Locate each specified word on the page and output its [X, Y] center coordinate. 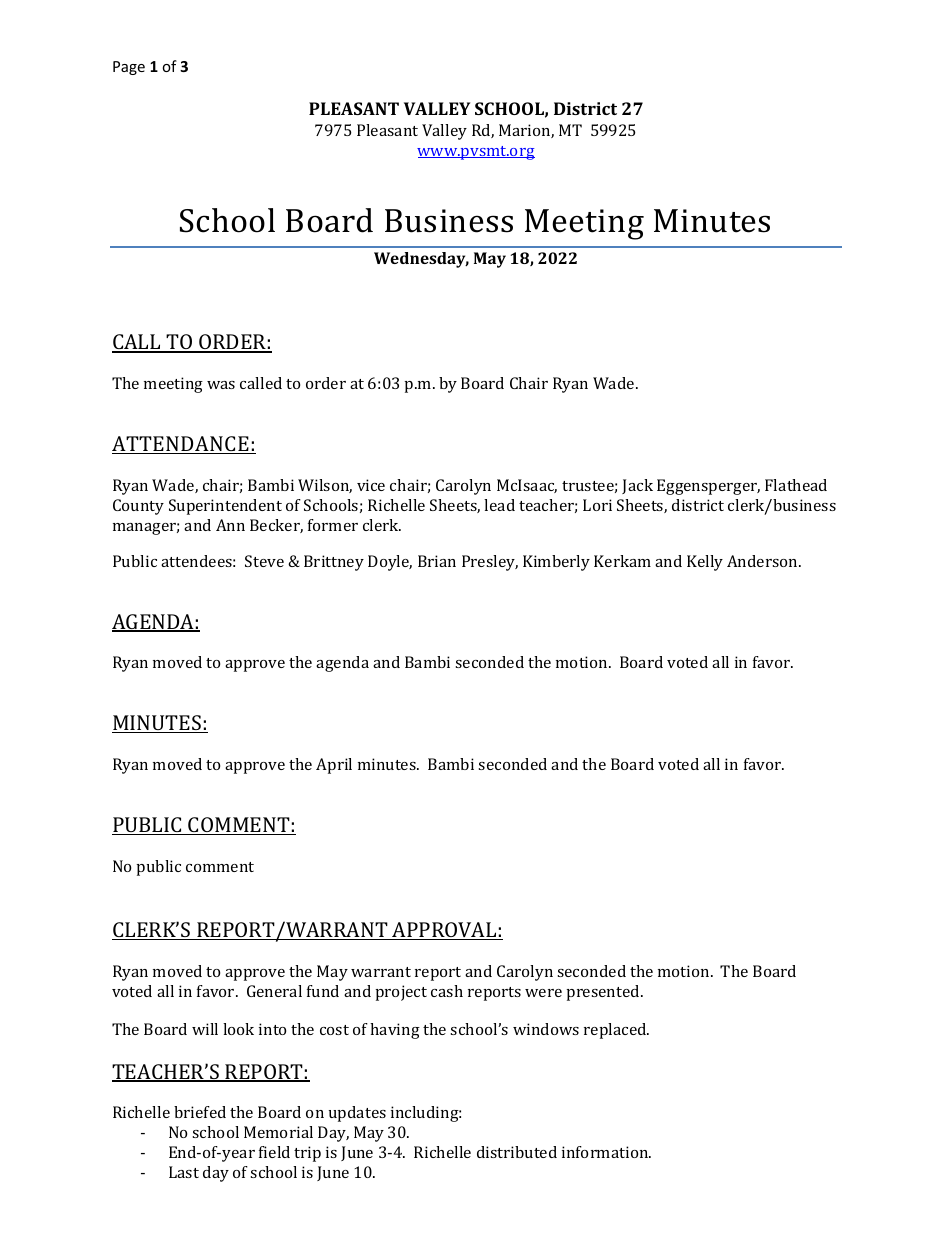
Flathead [796, 485]
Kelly [705, 563]
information [606, 1152]
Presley [490, 563]
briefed [200, 1112]
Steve [264, 561]
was [221, 385]
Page [129, 68]
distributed [517, 1152]
